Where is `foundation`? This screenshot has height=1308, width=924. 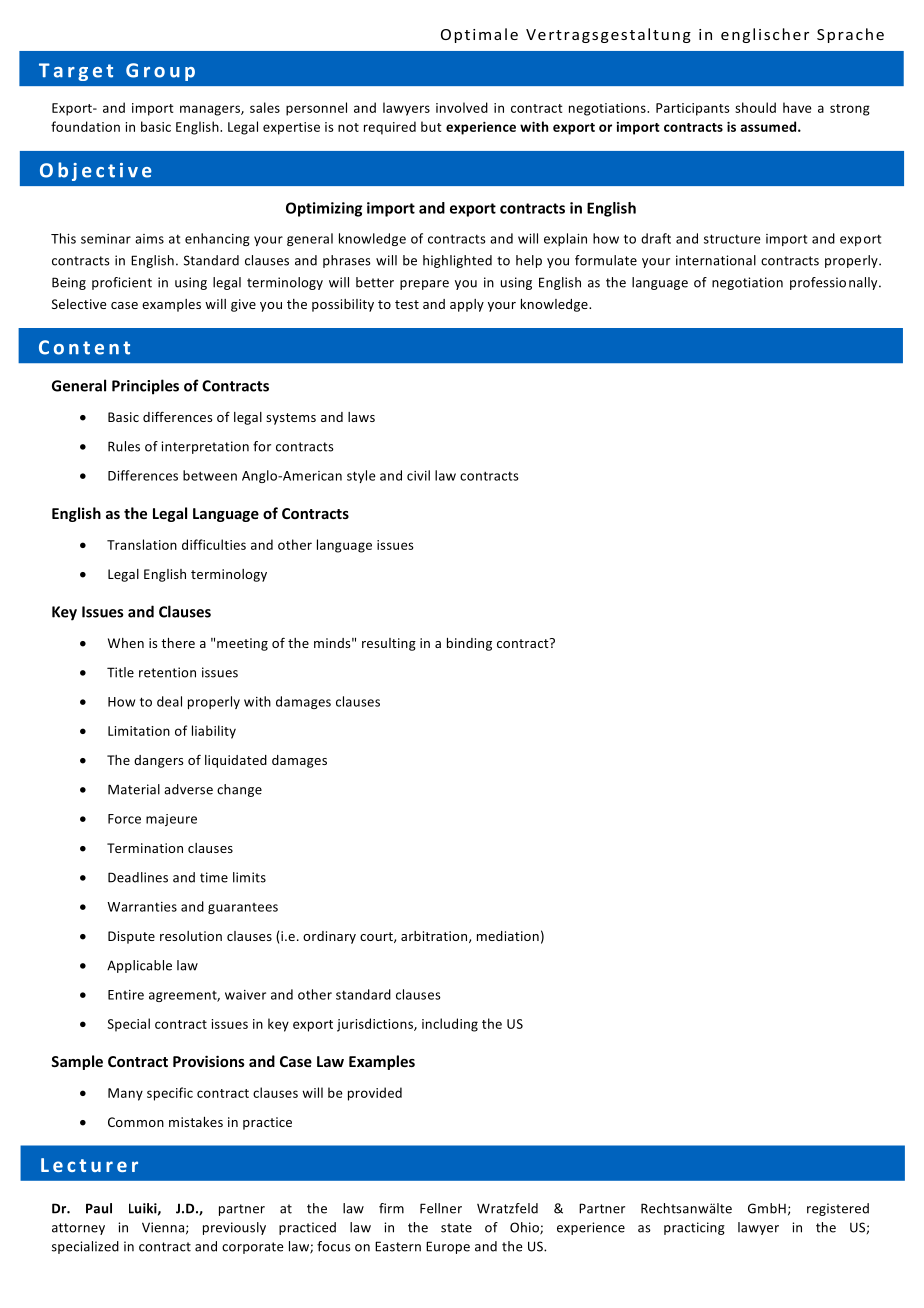 foundation is located at coordinates (85, 126).
